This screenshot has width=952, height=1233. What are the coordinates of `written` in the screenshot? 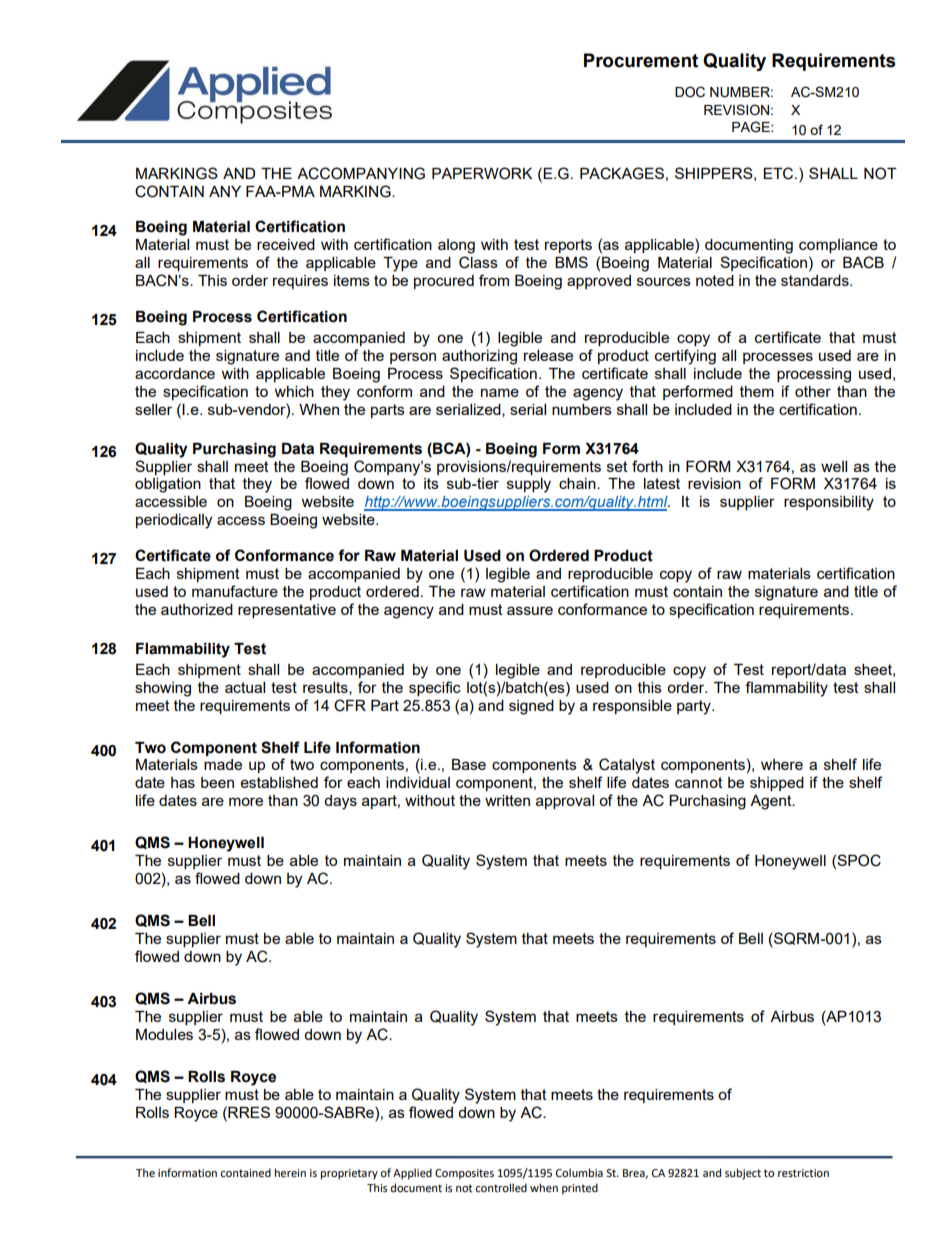 It's located at (507, 800).
